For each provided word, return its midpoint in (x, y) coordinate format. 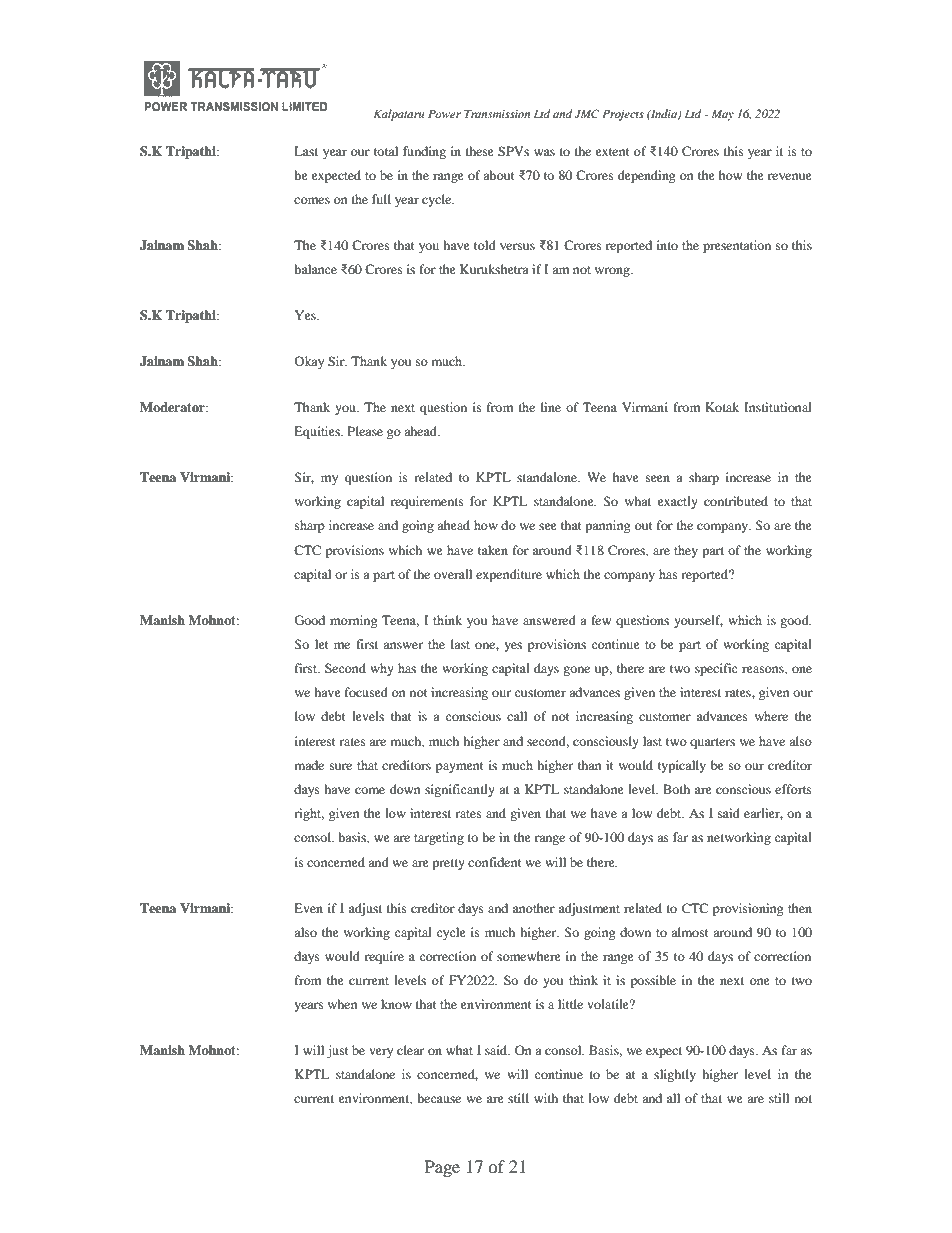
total (386, 151)
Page (442, 1168)
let (322, 644)
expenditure (509, 575)
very (381, 1053)
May (722, 115)
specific (716, 669)
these (480, 151)
